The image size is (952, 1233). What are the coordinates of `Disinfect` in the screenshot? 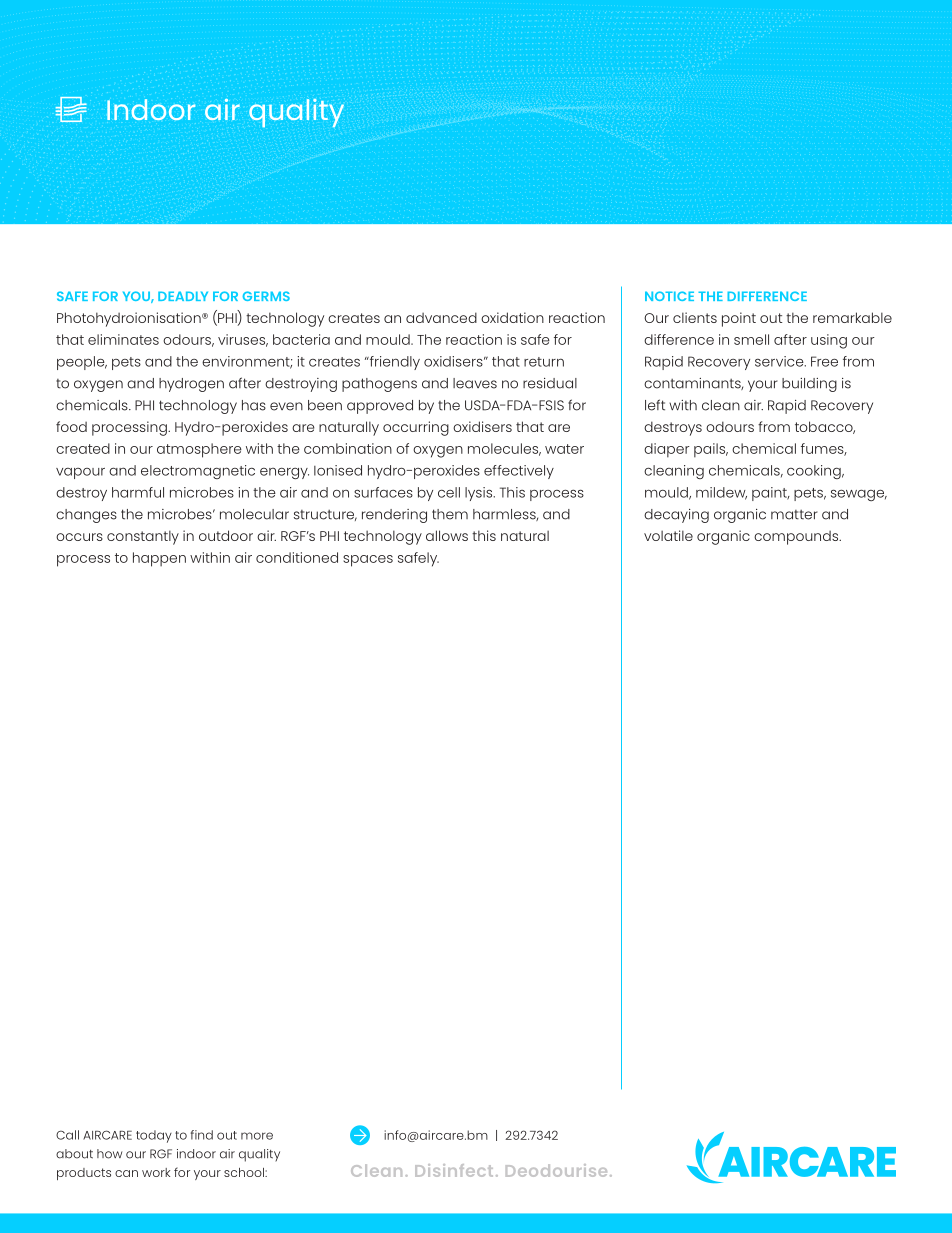 It's located at (454, 1170).
